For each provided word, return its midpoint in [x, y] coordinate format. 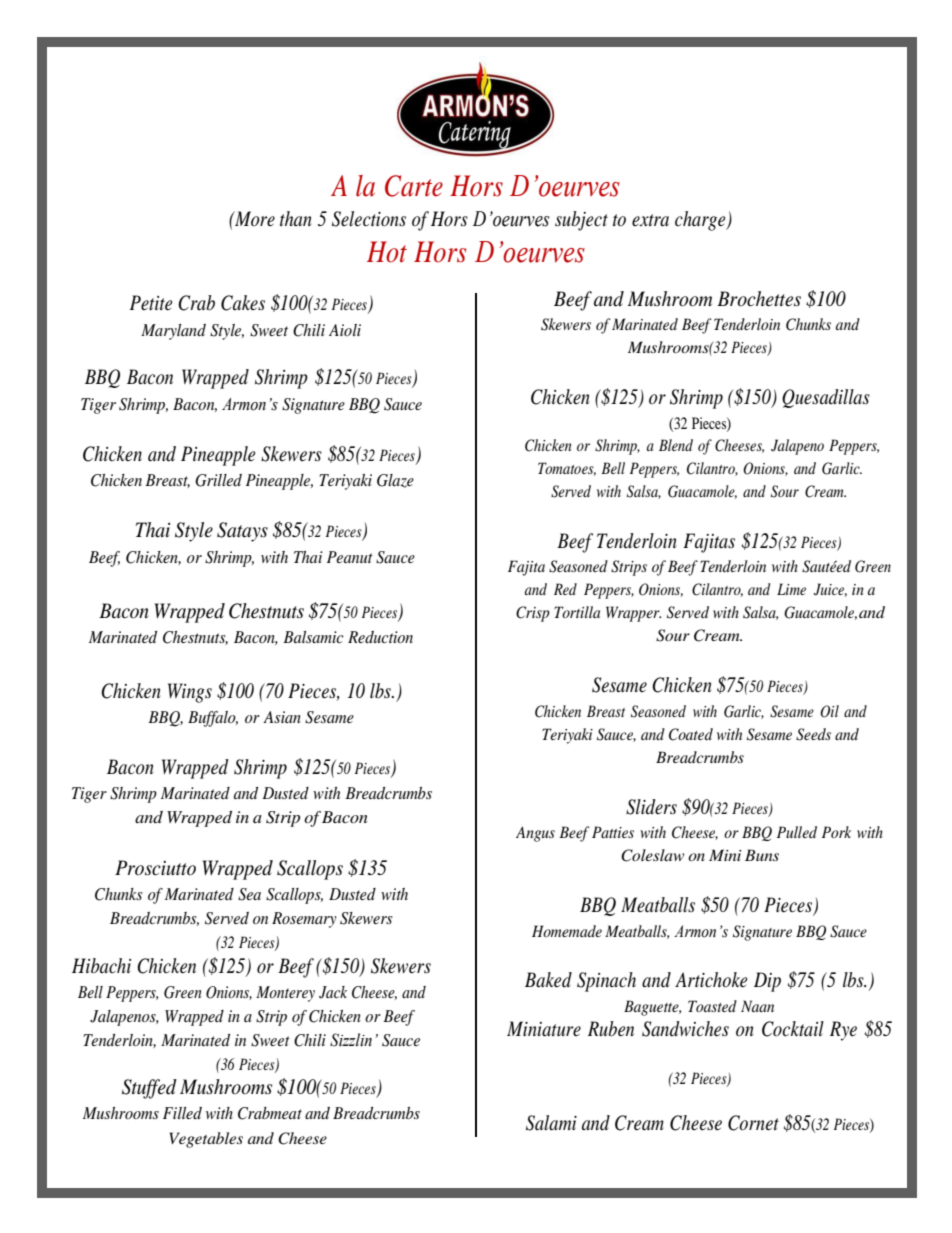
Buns [762, 855]
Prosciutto [155, 868]
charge [701, 221]
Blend [676, 445]
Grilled [218, 480]
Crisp [533, 614]
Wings [190, 693]
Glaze [395, 481]
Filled [182, 1113]
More [254, 219]
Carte [414, 186]
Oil [829, 711]
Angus [535, 834]
